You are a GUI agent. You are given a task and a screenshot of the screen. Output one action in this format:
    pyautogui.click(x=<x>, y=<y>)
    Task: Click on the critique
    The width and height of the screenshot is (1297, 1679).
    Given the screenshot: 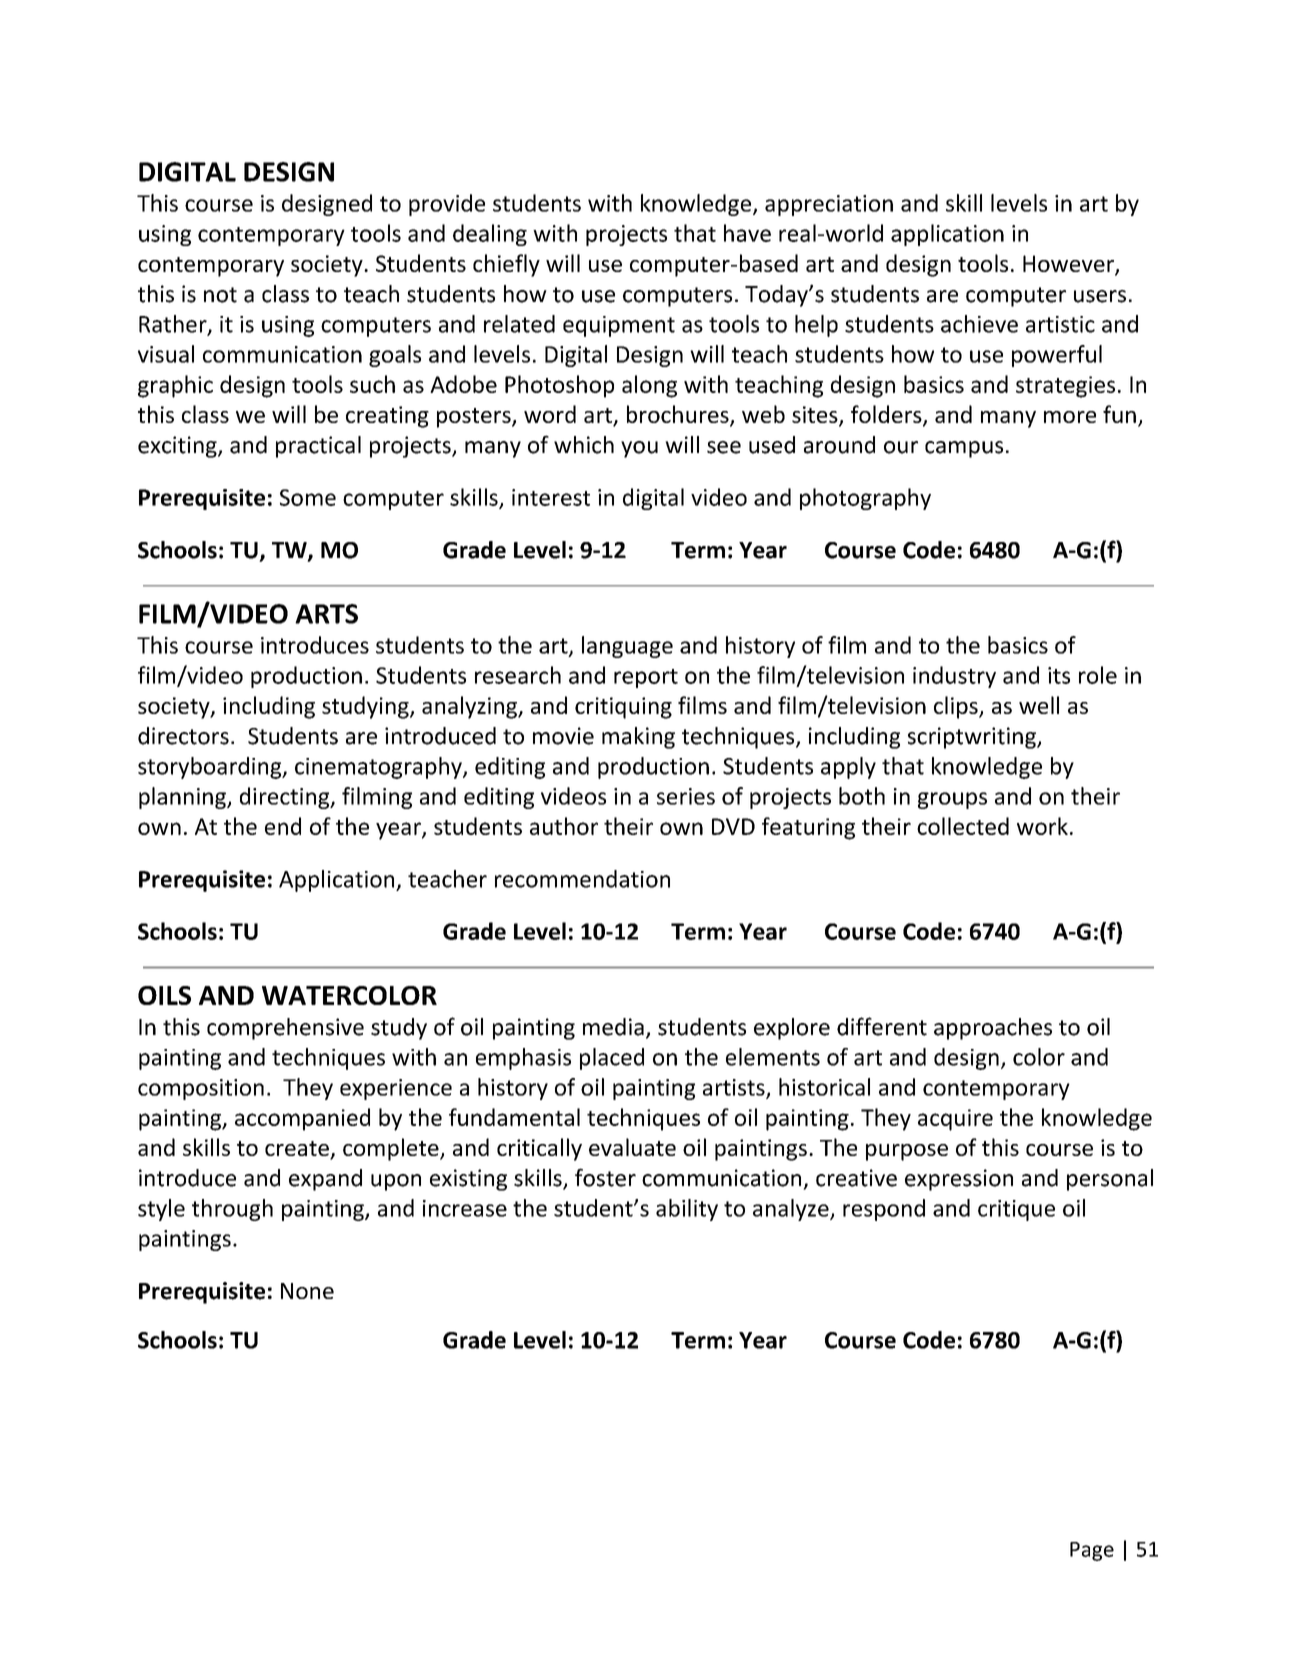 What is the action you would take?
    pyautogui.click(x=1016, y=1210)
